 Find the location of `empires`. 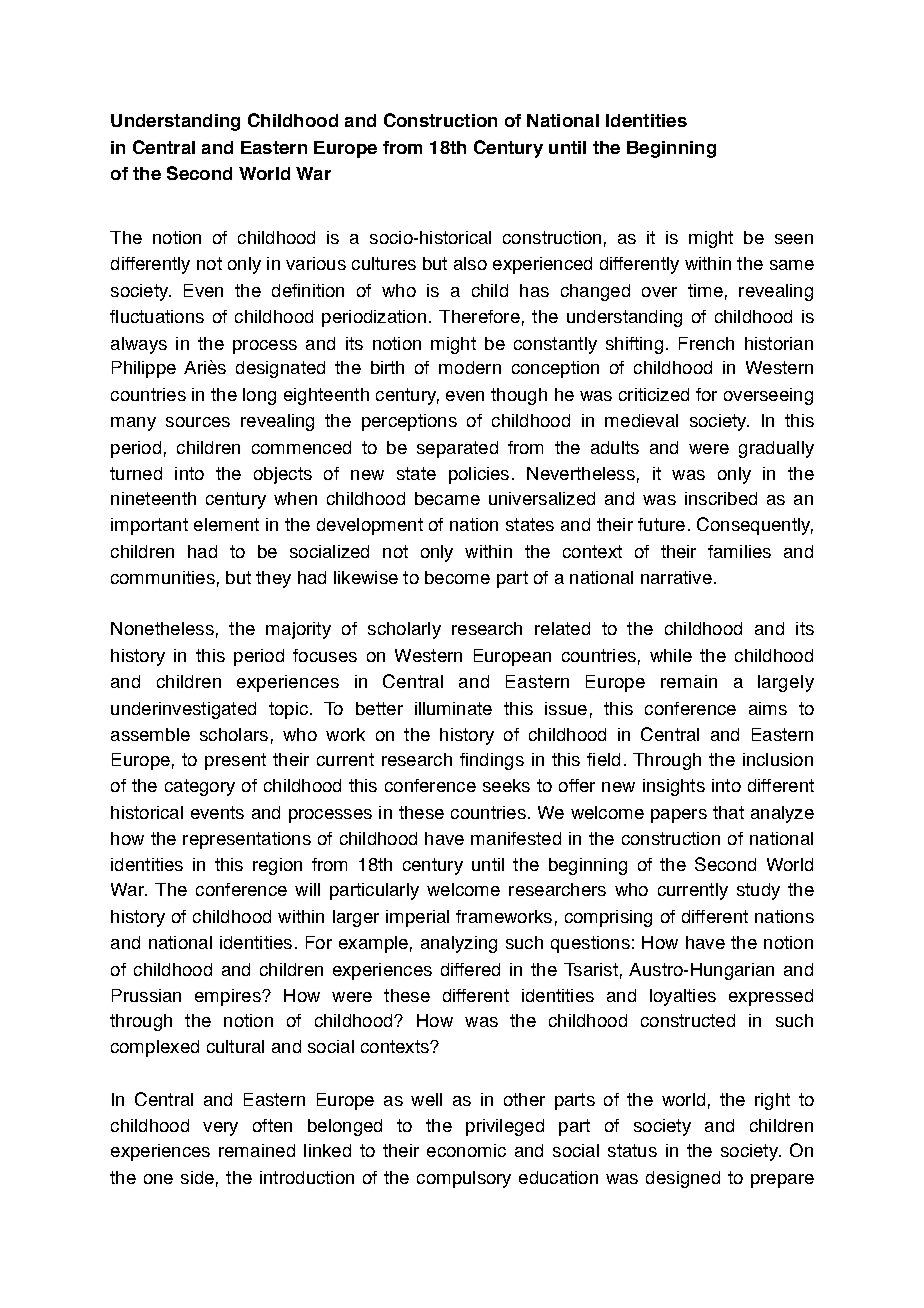

empires is located at coordinates (229, 997).
